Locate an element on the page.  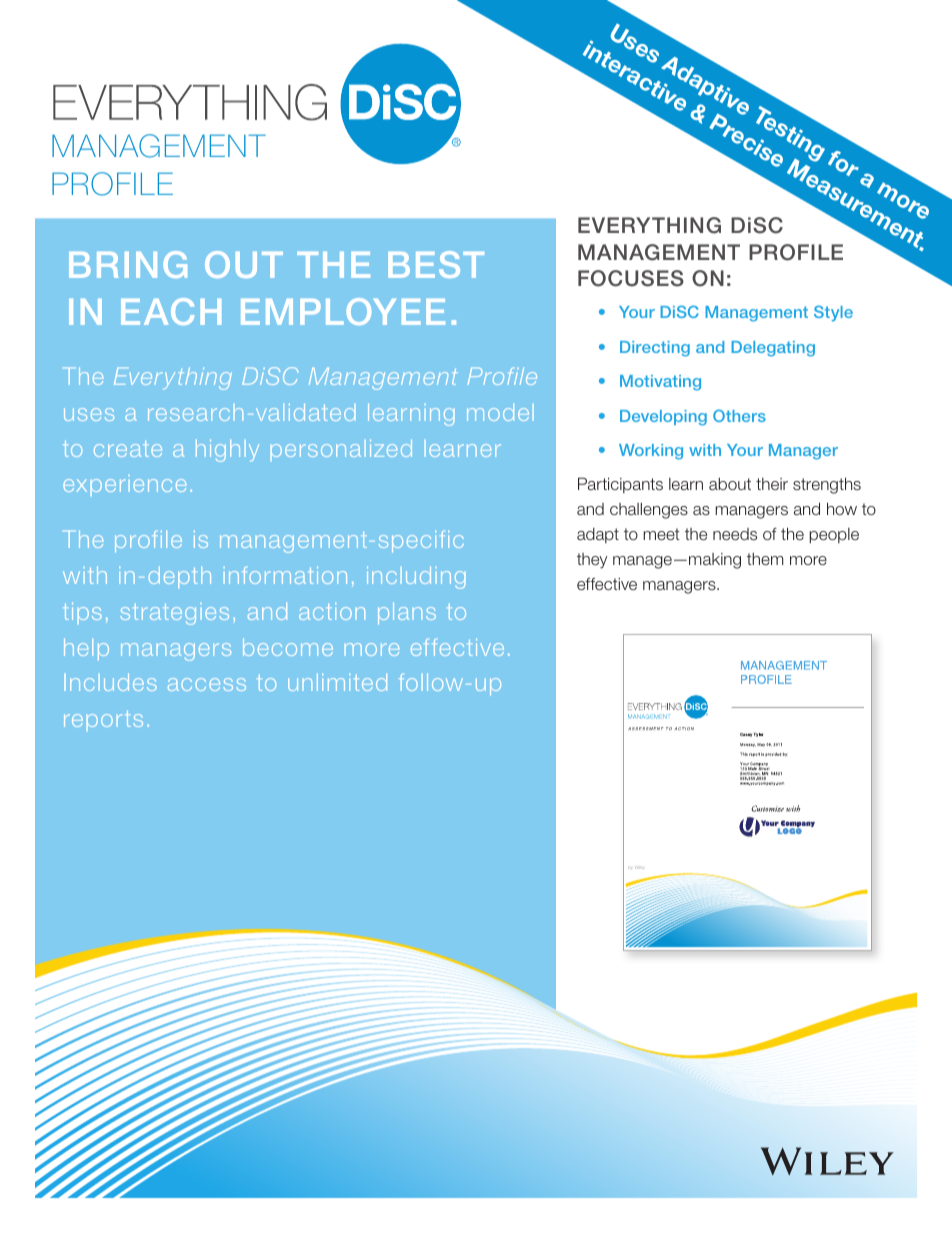
strategies is located at coordinates (174, 614).
